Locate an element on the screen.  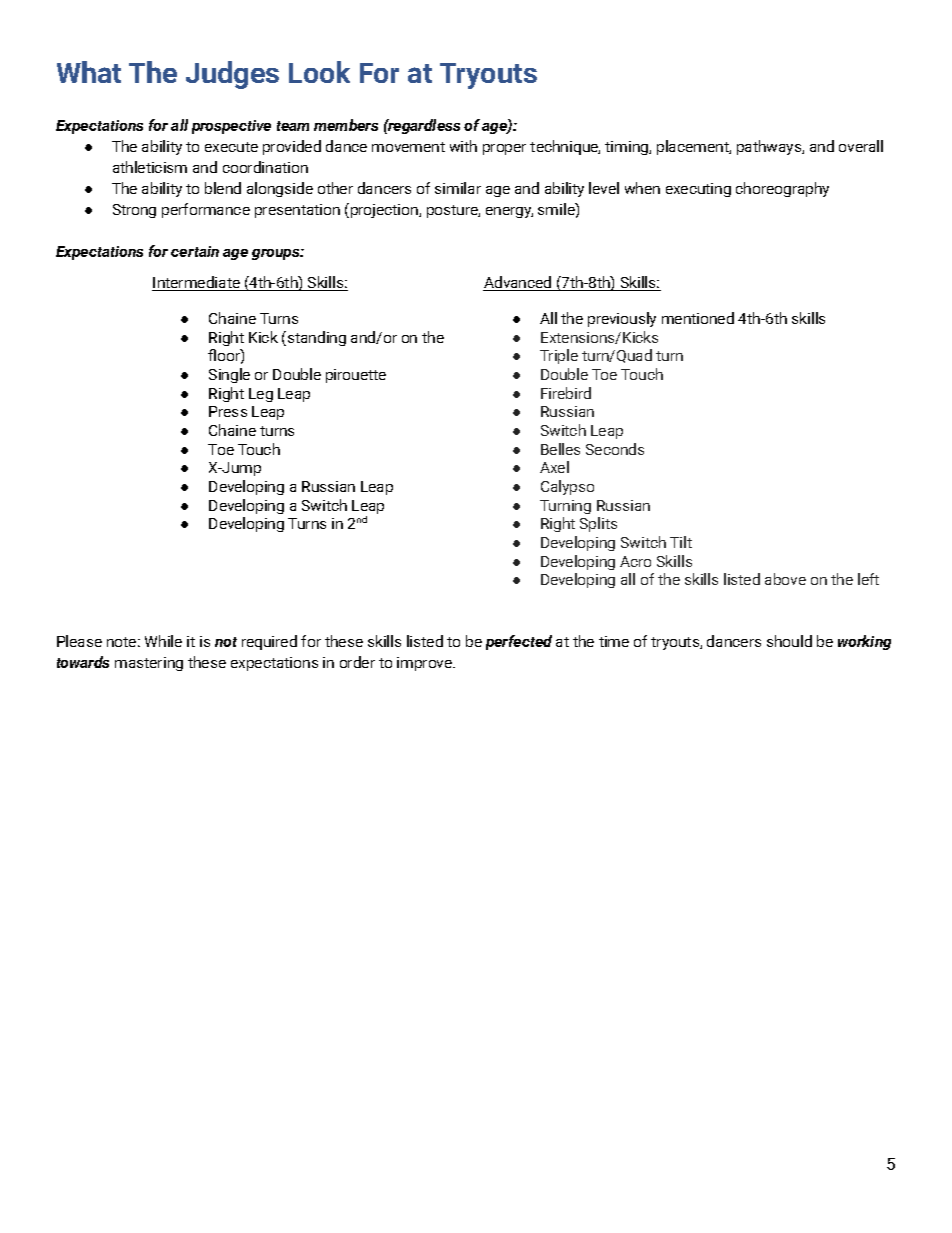
should is located at coordinates (789, 641).
